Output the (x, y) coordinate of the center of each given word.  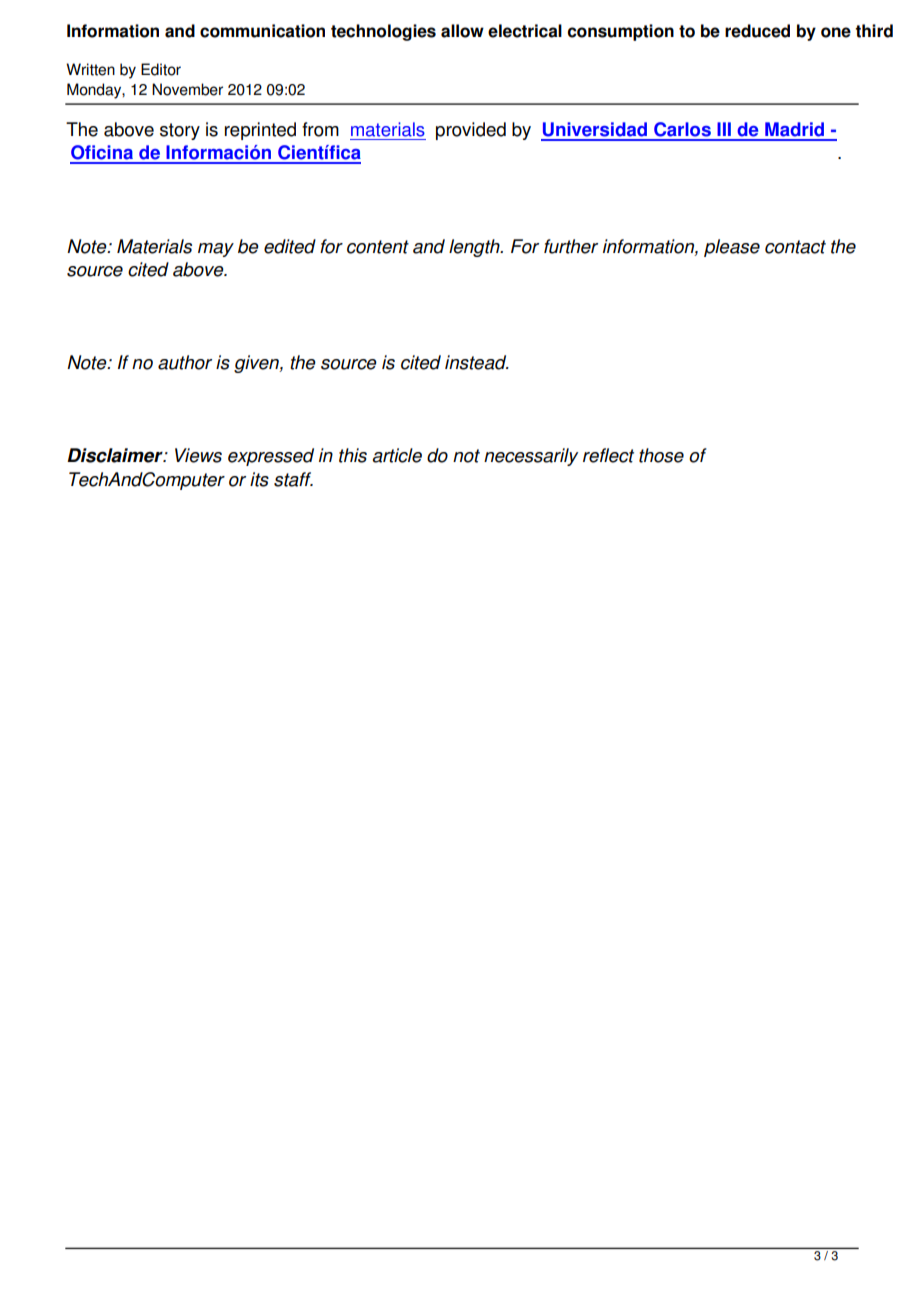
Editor (161, 69)
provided (471, 131)
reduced (757, 31)
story (180, 131)
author (185, 362)
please (732, 248)
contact (795, 247)
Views (198, 455)
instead (477, 362)
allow (462, 31)
